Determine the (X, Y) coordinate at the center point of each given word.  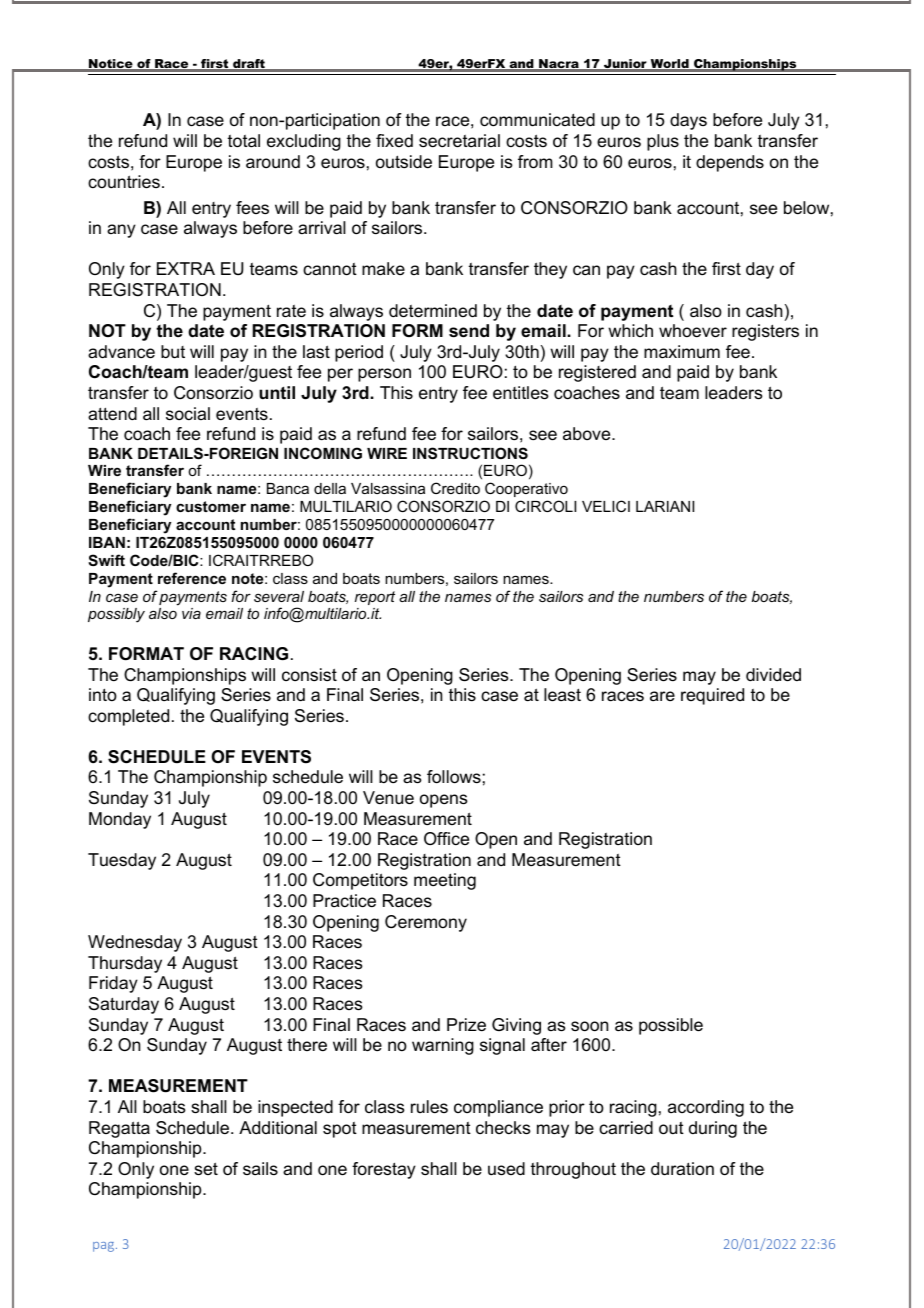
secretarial (459, 141)
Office (446, 838)
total (244, 141)
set (206, 1169)
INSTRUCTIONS (470, 453)
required (712, 696)
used (506, 1169)
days (688, 121)
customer (211, 506)
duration (682, 1169)
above (588, 434)
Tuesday (122, 861)
